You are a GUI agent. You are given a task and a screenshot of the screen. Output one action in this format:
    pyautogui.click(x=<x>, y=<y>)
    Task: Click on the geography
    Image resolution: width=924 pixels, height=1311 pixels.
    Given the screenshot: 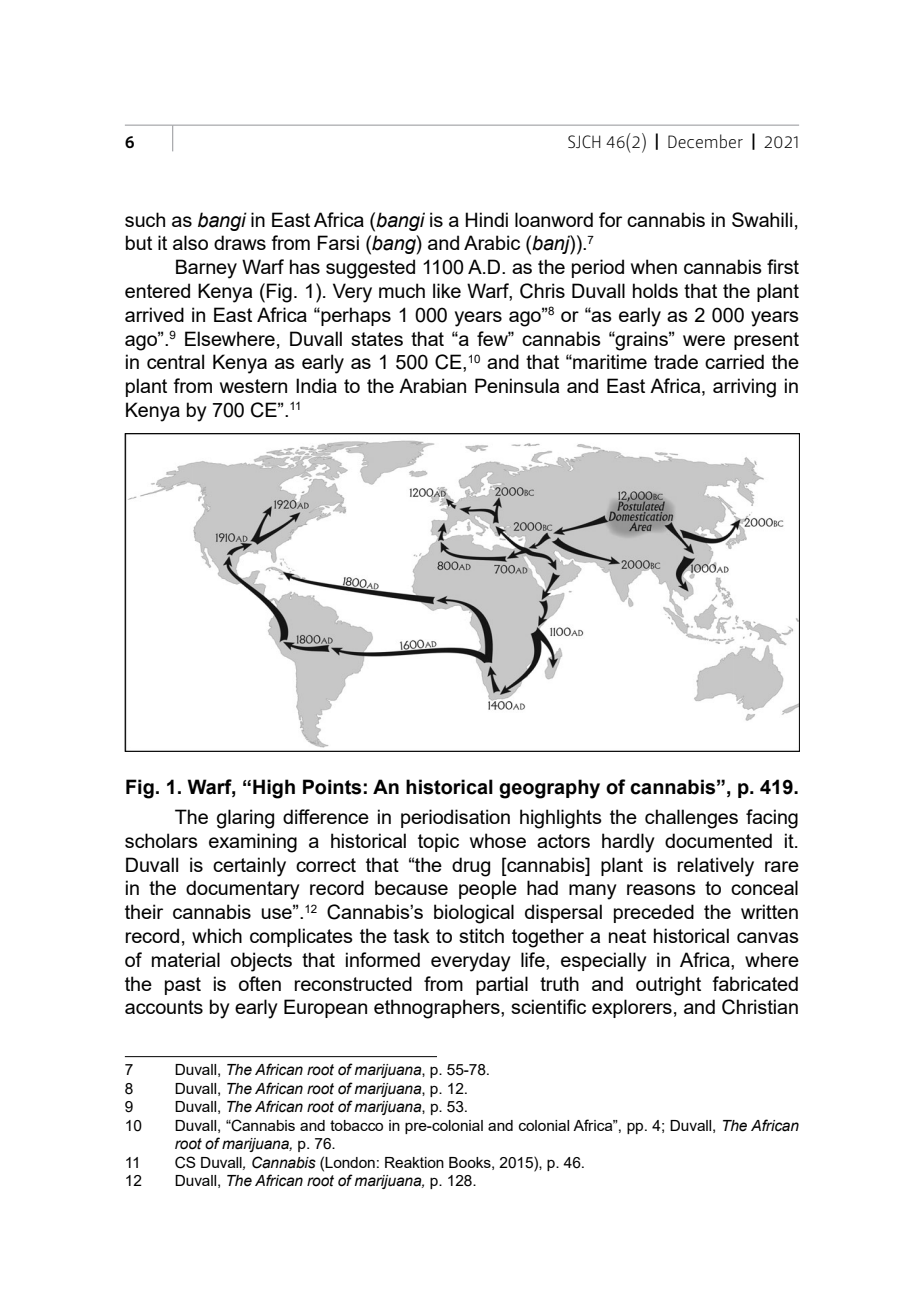 What is the action you would take?
    pyautogui.click(x=549, y=789)
